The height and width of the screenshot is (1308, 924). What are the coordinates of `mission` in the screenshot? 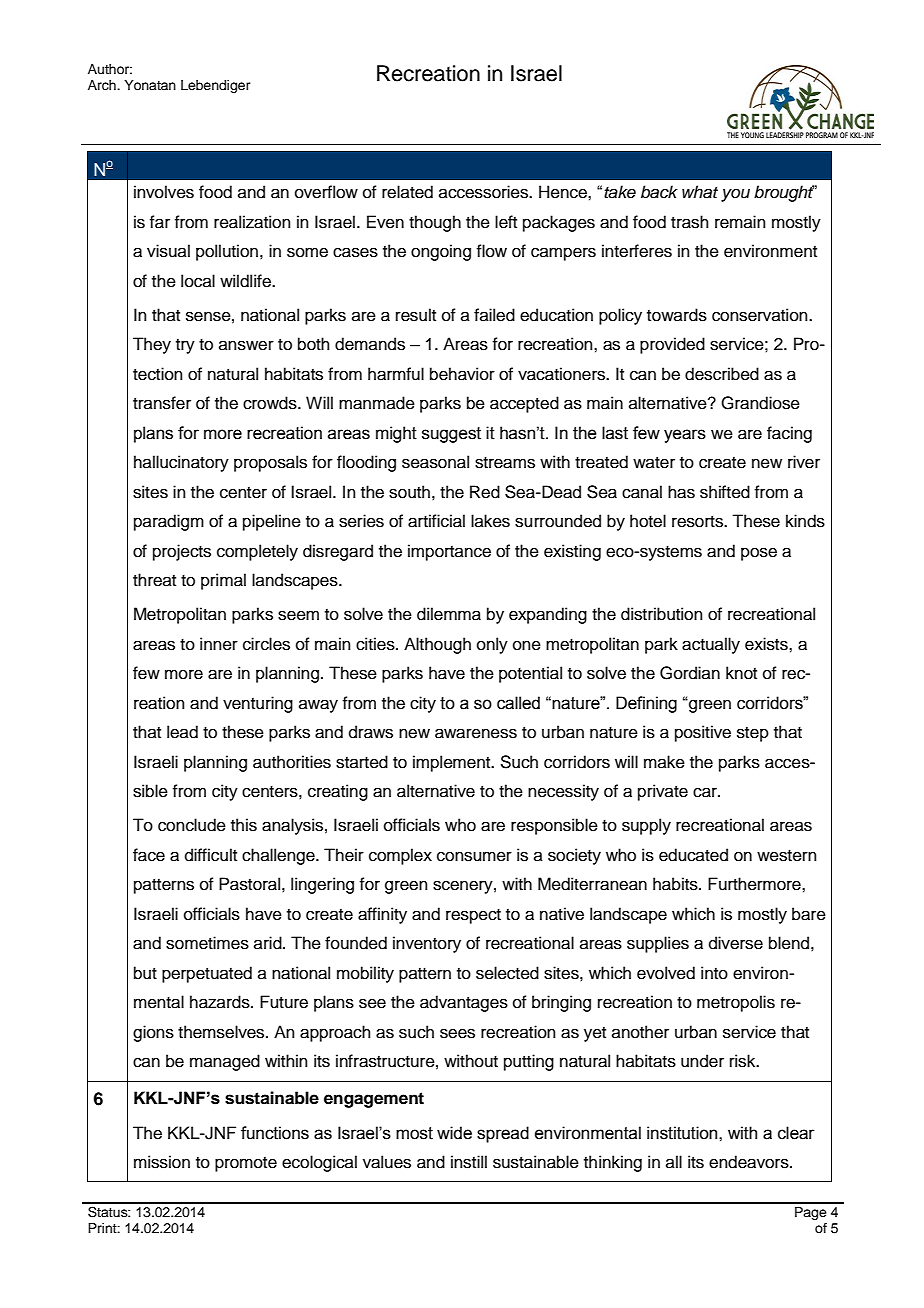 It's located at (162, 1162).
